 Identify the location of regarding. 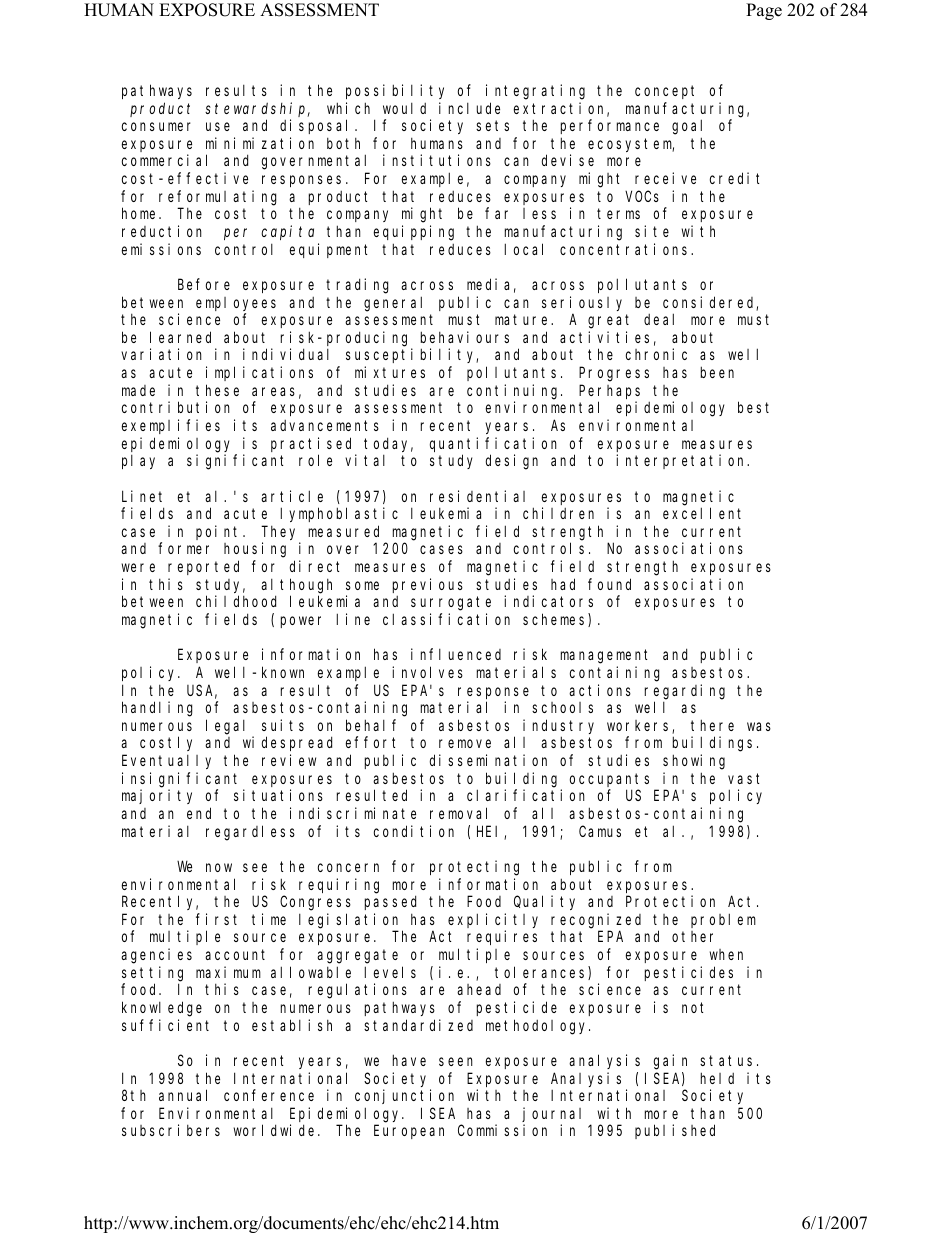
(685, 692).
